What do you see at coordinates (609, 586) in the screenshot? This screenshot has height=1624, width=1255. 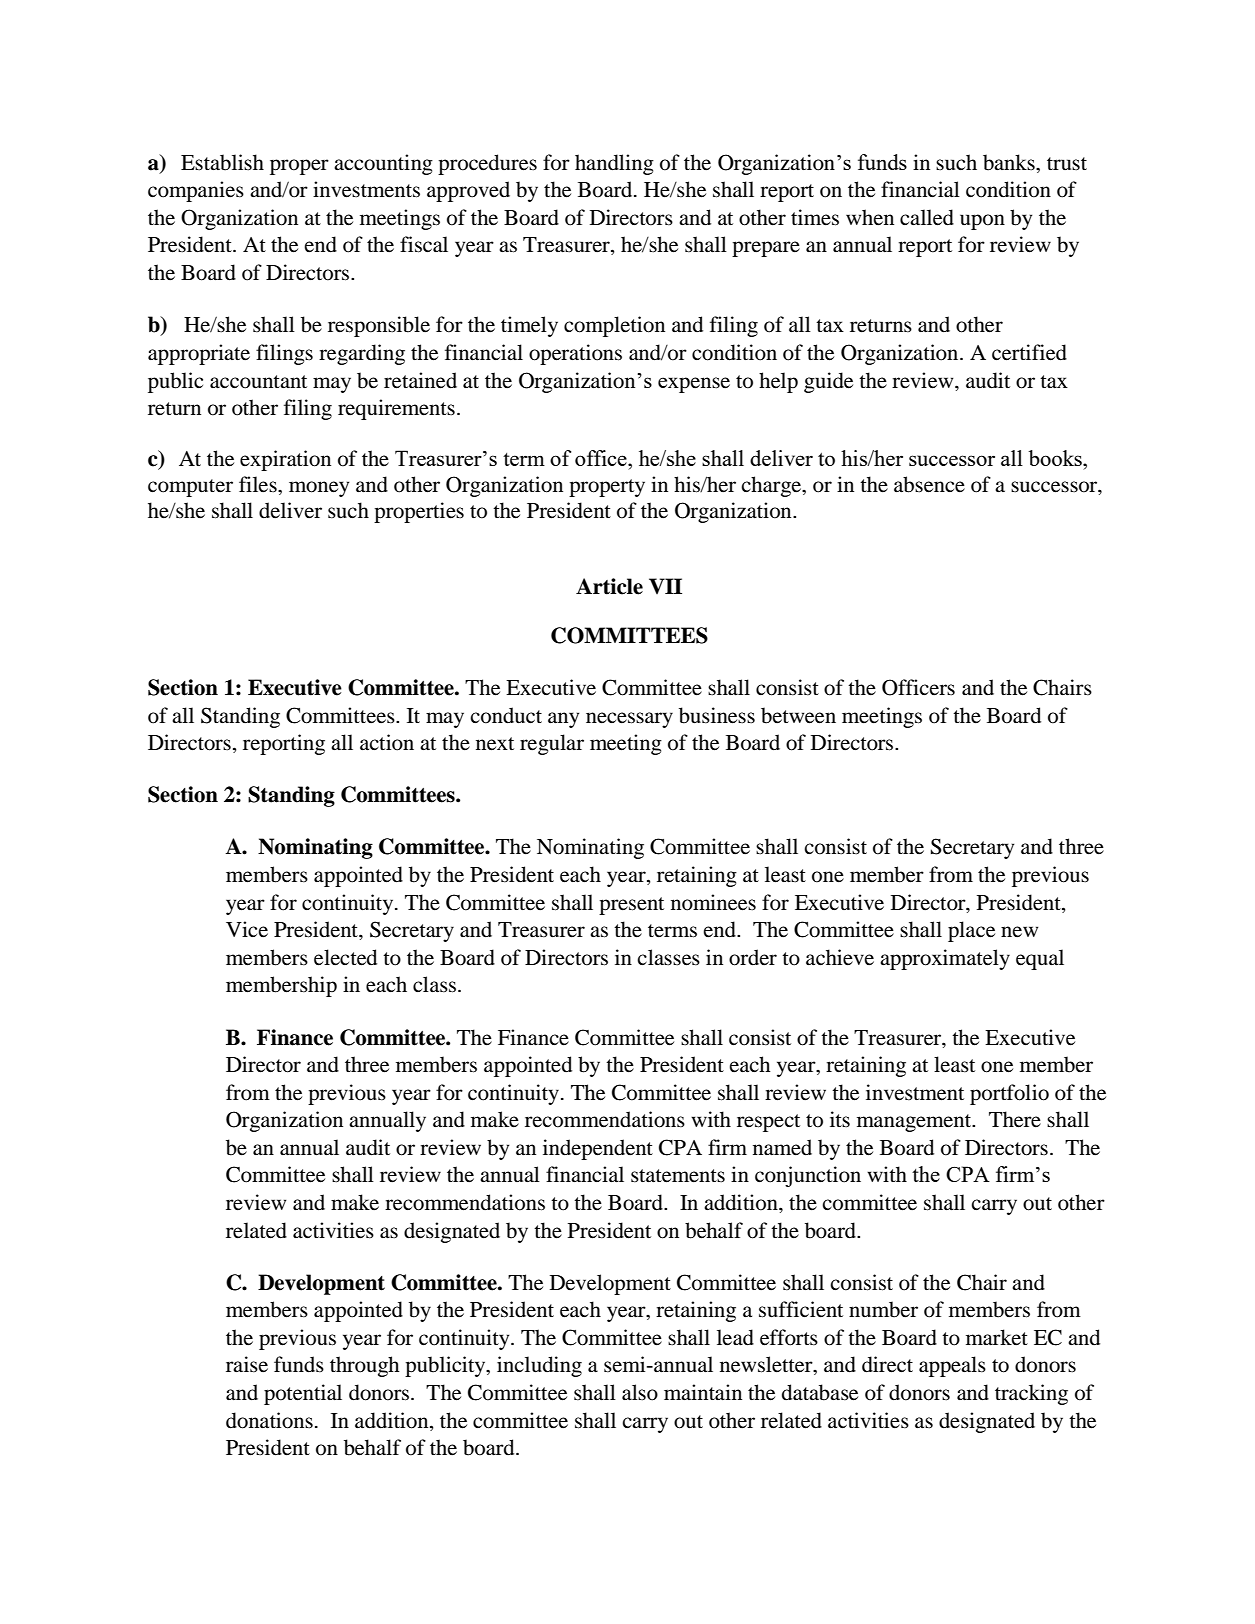 I see `Article` at bounding box center [609, 586].
